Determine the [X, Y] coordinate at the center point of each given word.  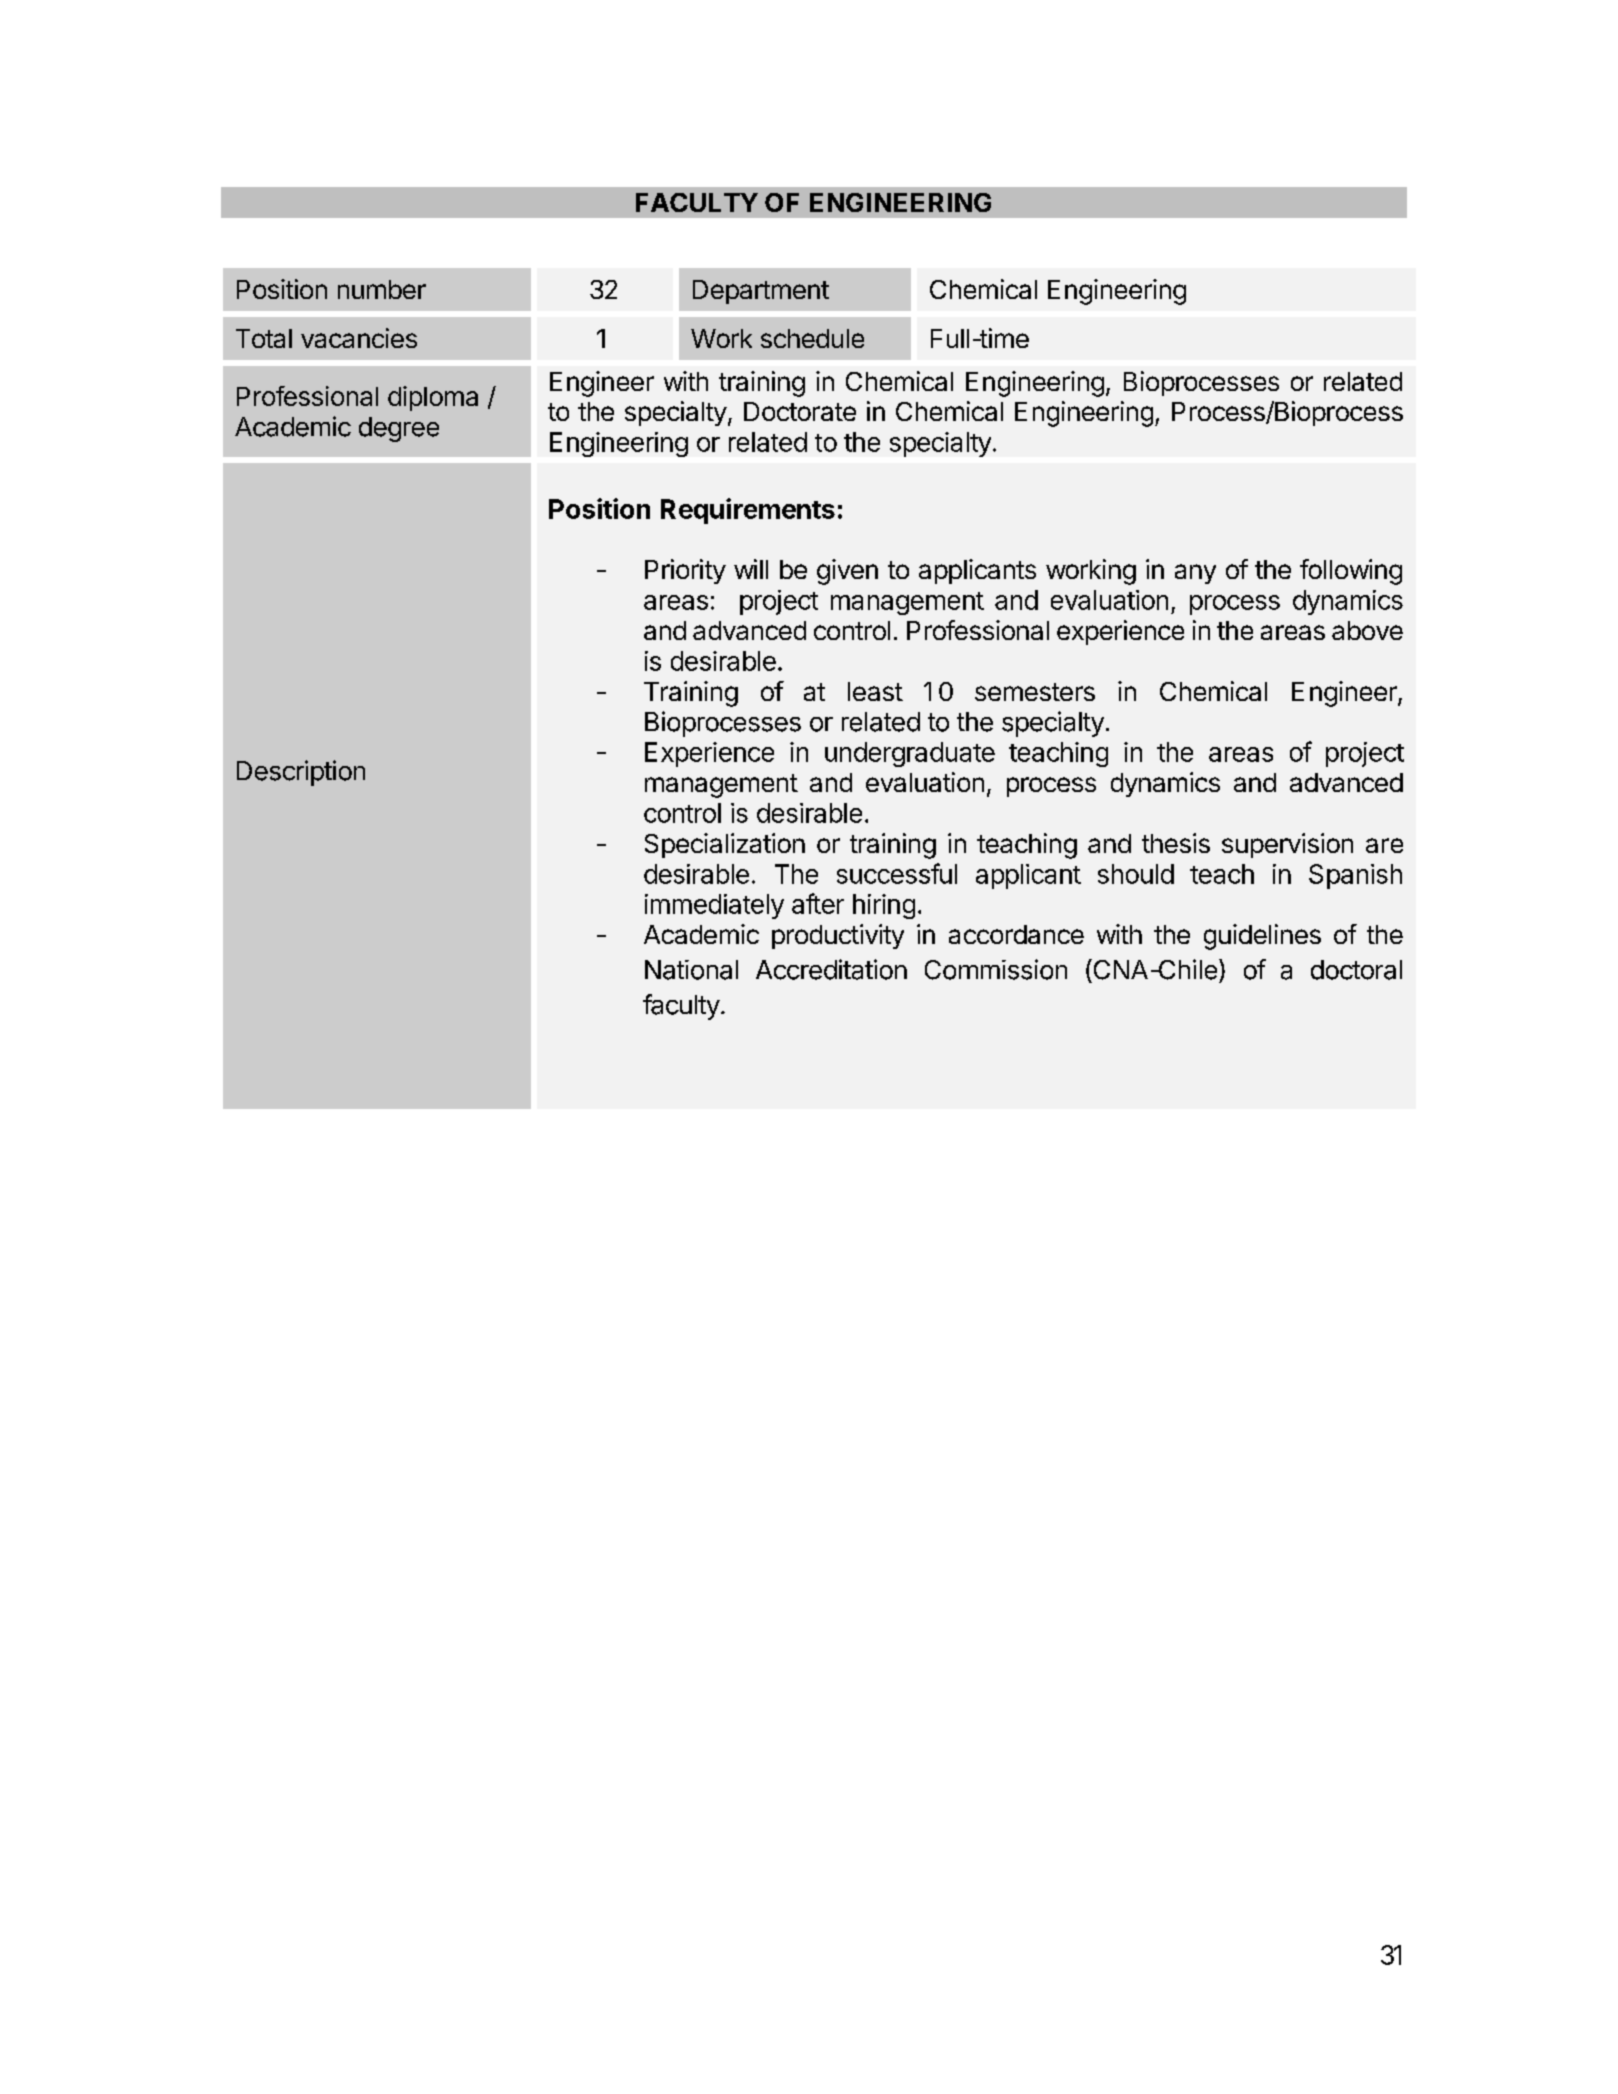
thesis [1176, 843]
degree [399, 429]
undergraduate [910, 754]
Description [301, 773]
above [1367, 630]
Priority [685, 571]
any [1195, 574]
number [382, 289]
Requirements [748, 511]
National [691, 970]
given [847, 572]
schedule [812, 338]
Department [761, 292]
